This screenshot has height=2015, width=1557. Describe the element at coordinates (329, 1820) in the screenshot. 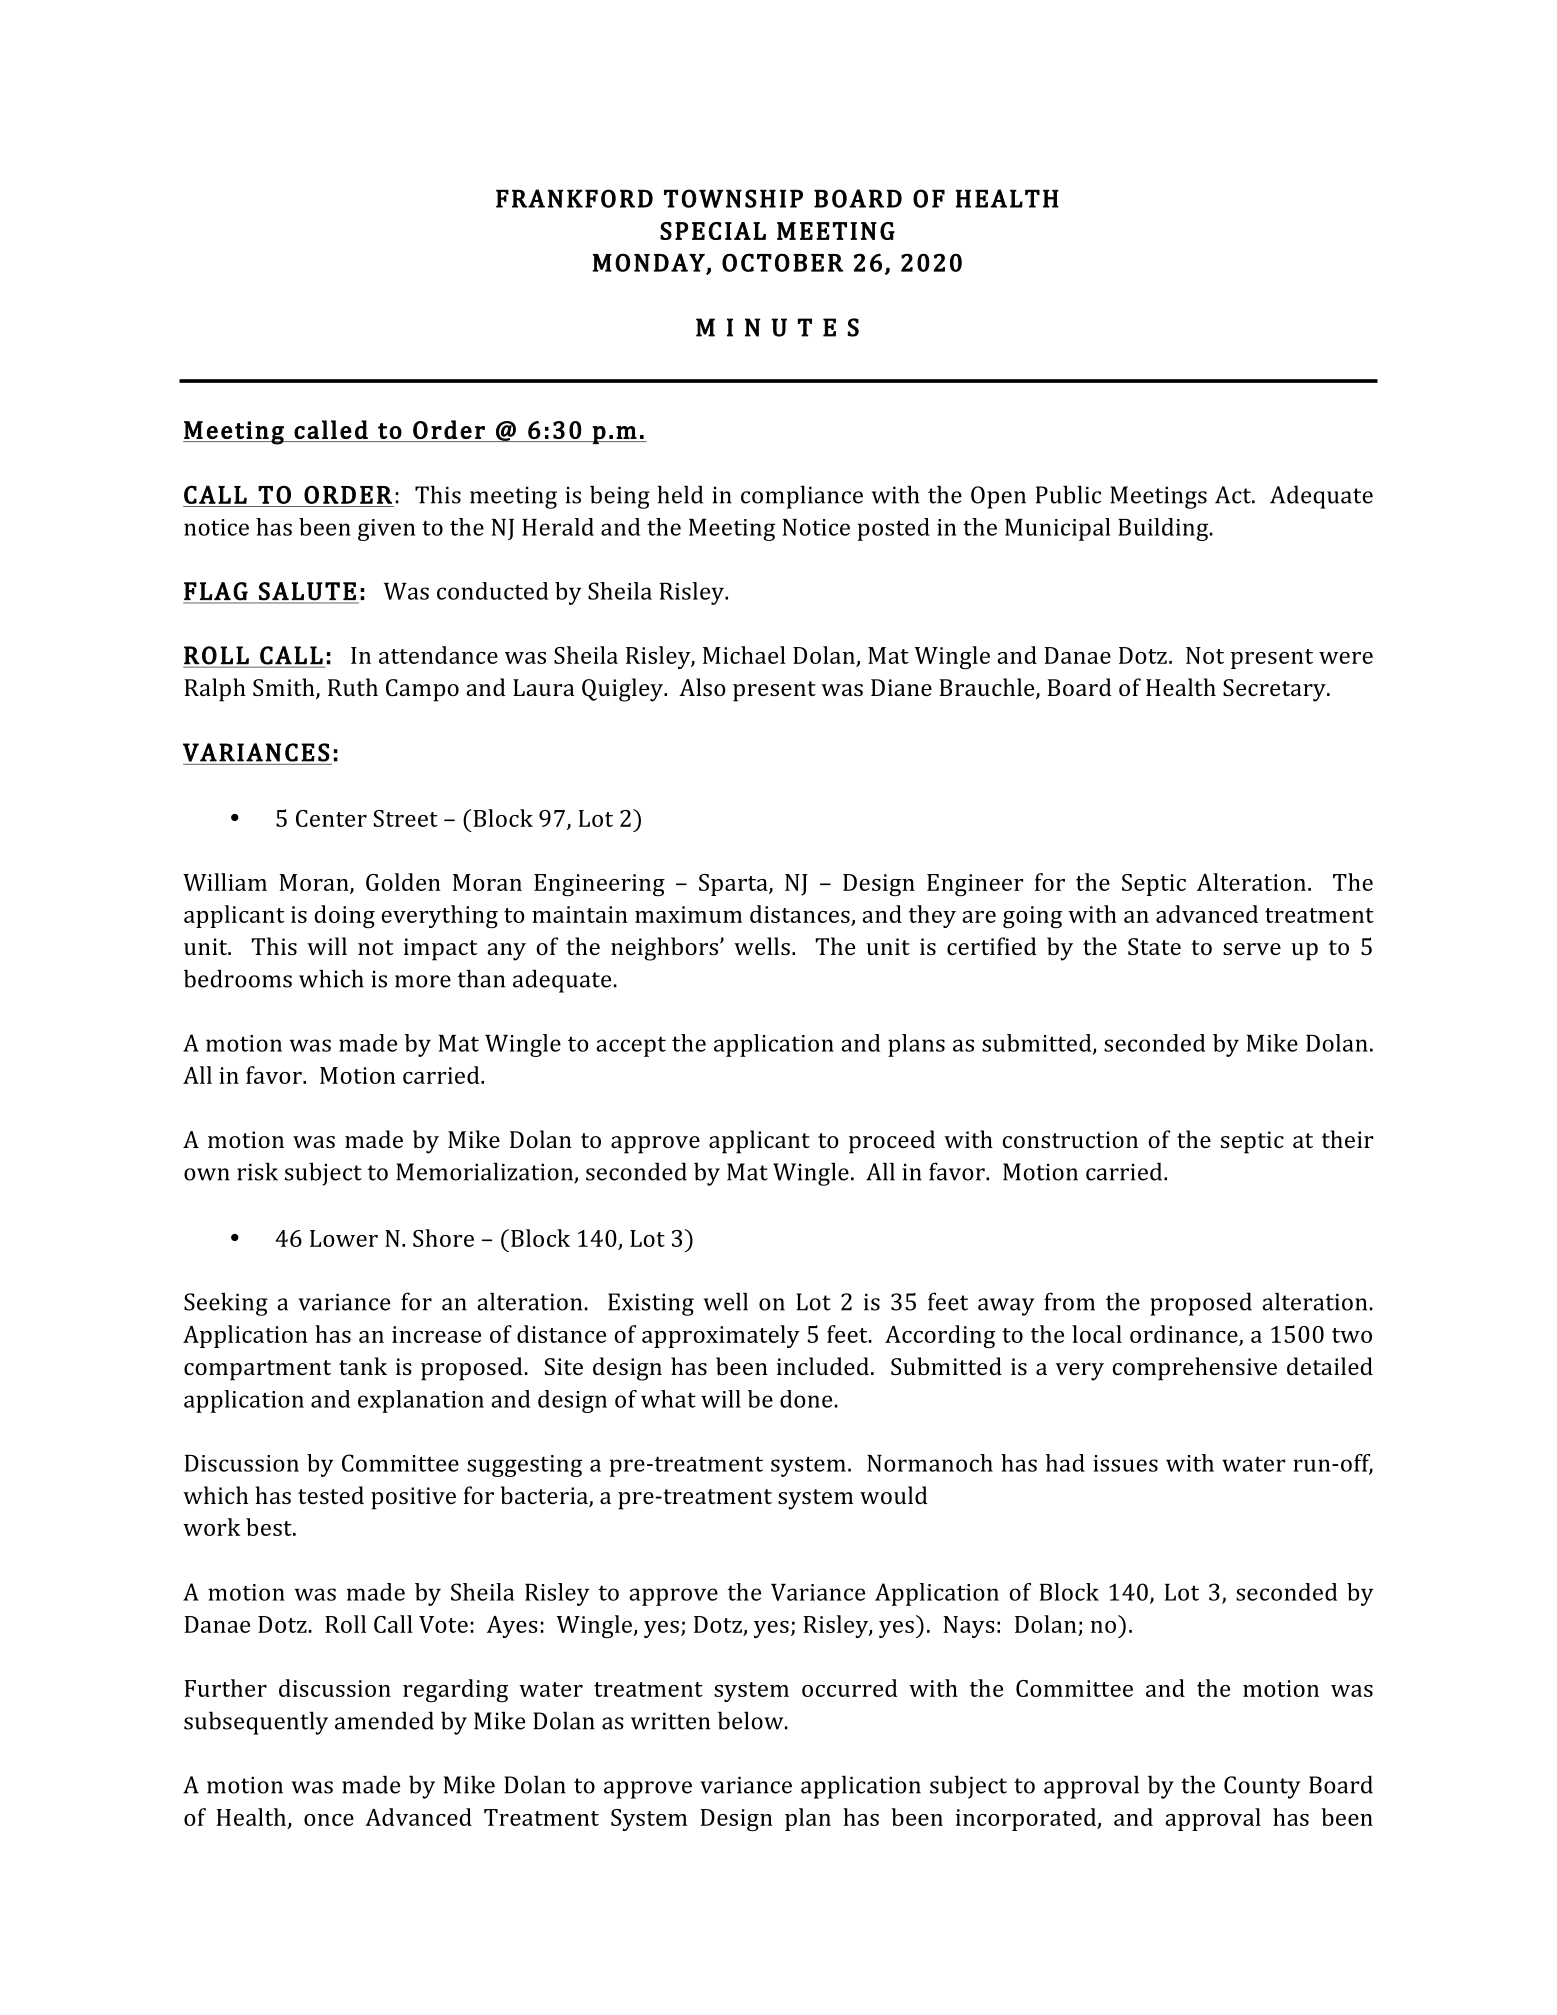

I see `once` at that location.
